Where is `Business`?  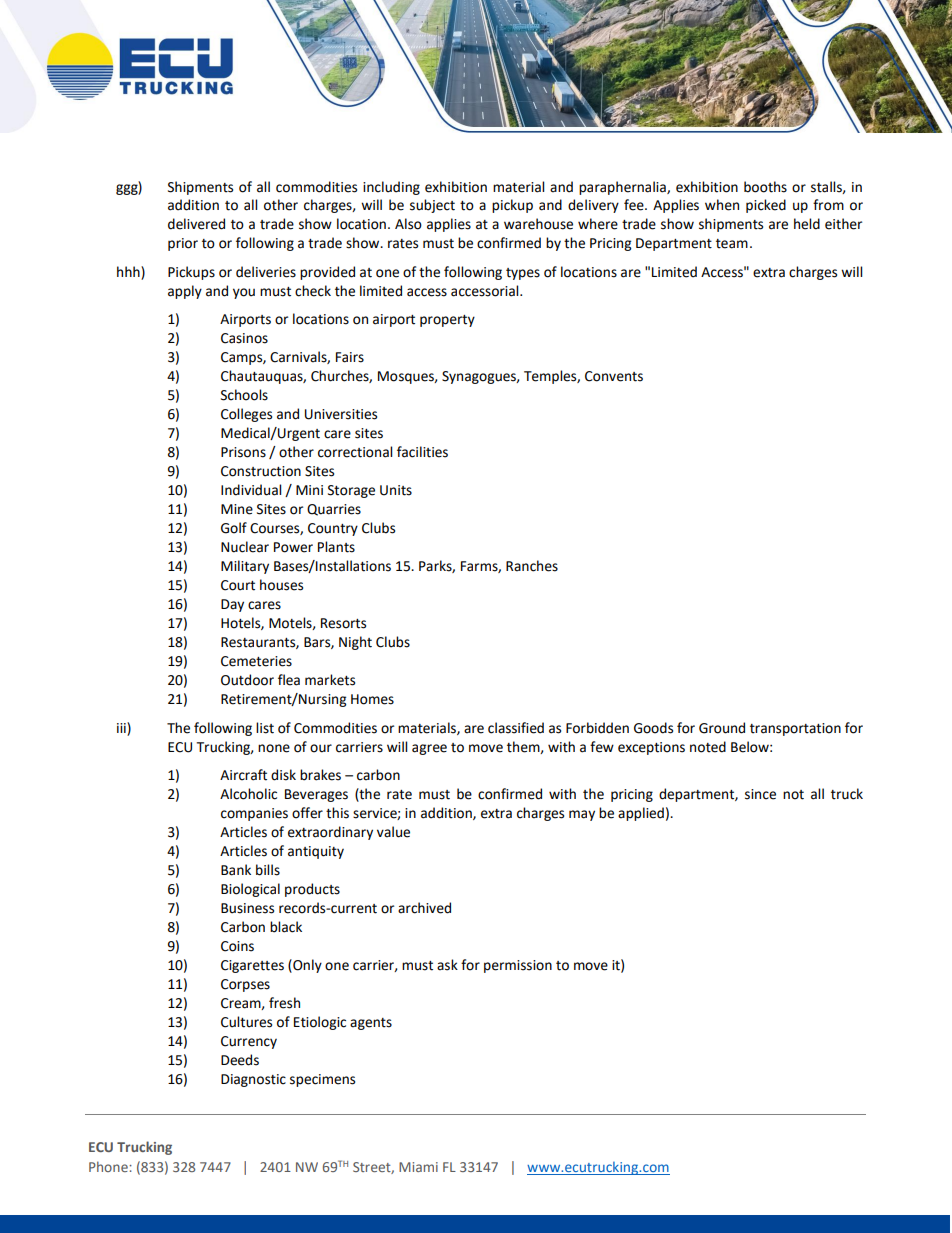
Business is located at coordinates (247, 908).
